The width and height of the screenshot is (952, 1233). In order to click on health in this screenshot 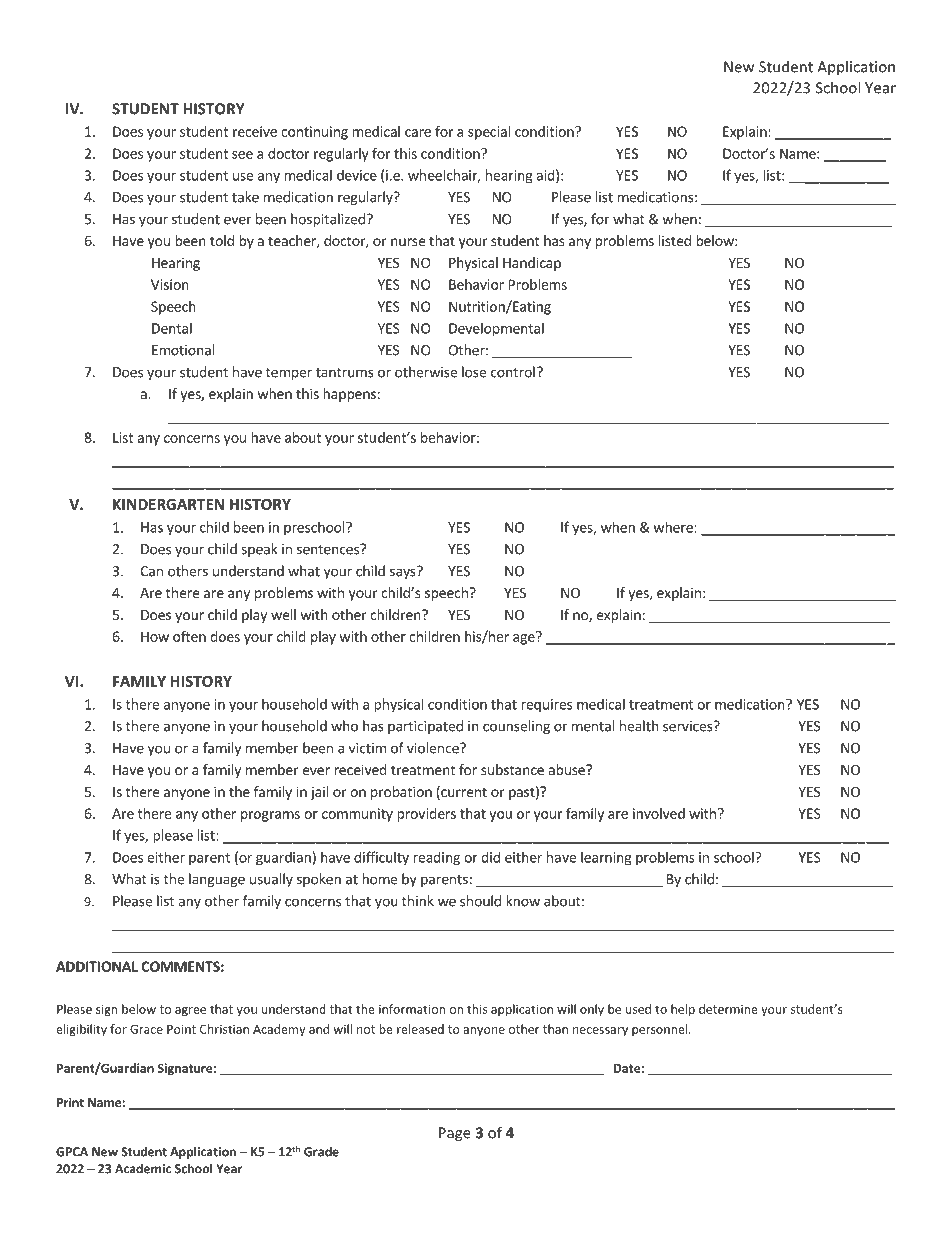, I will do `click(639, 726)`.
